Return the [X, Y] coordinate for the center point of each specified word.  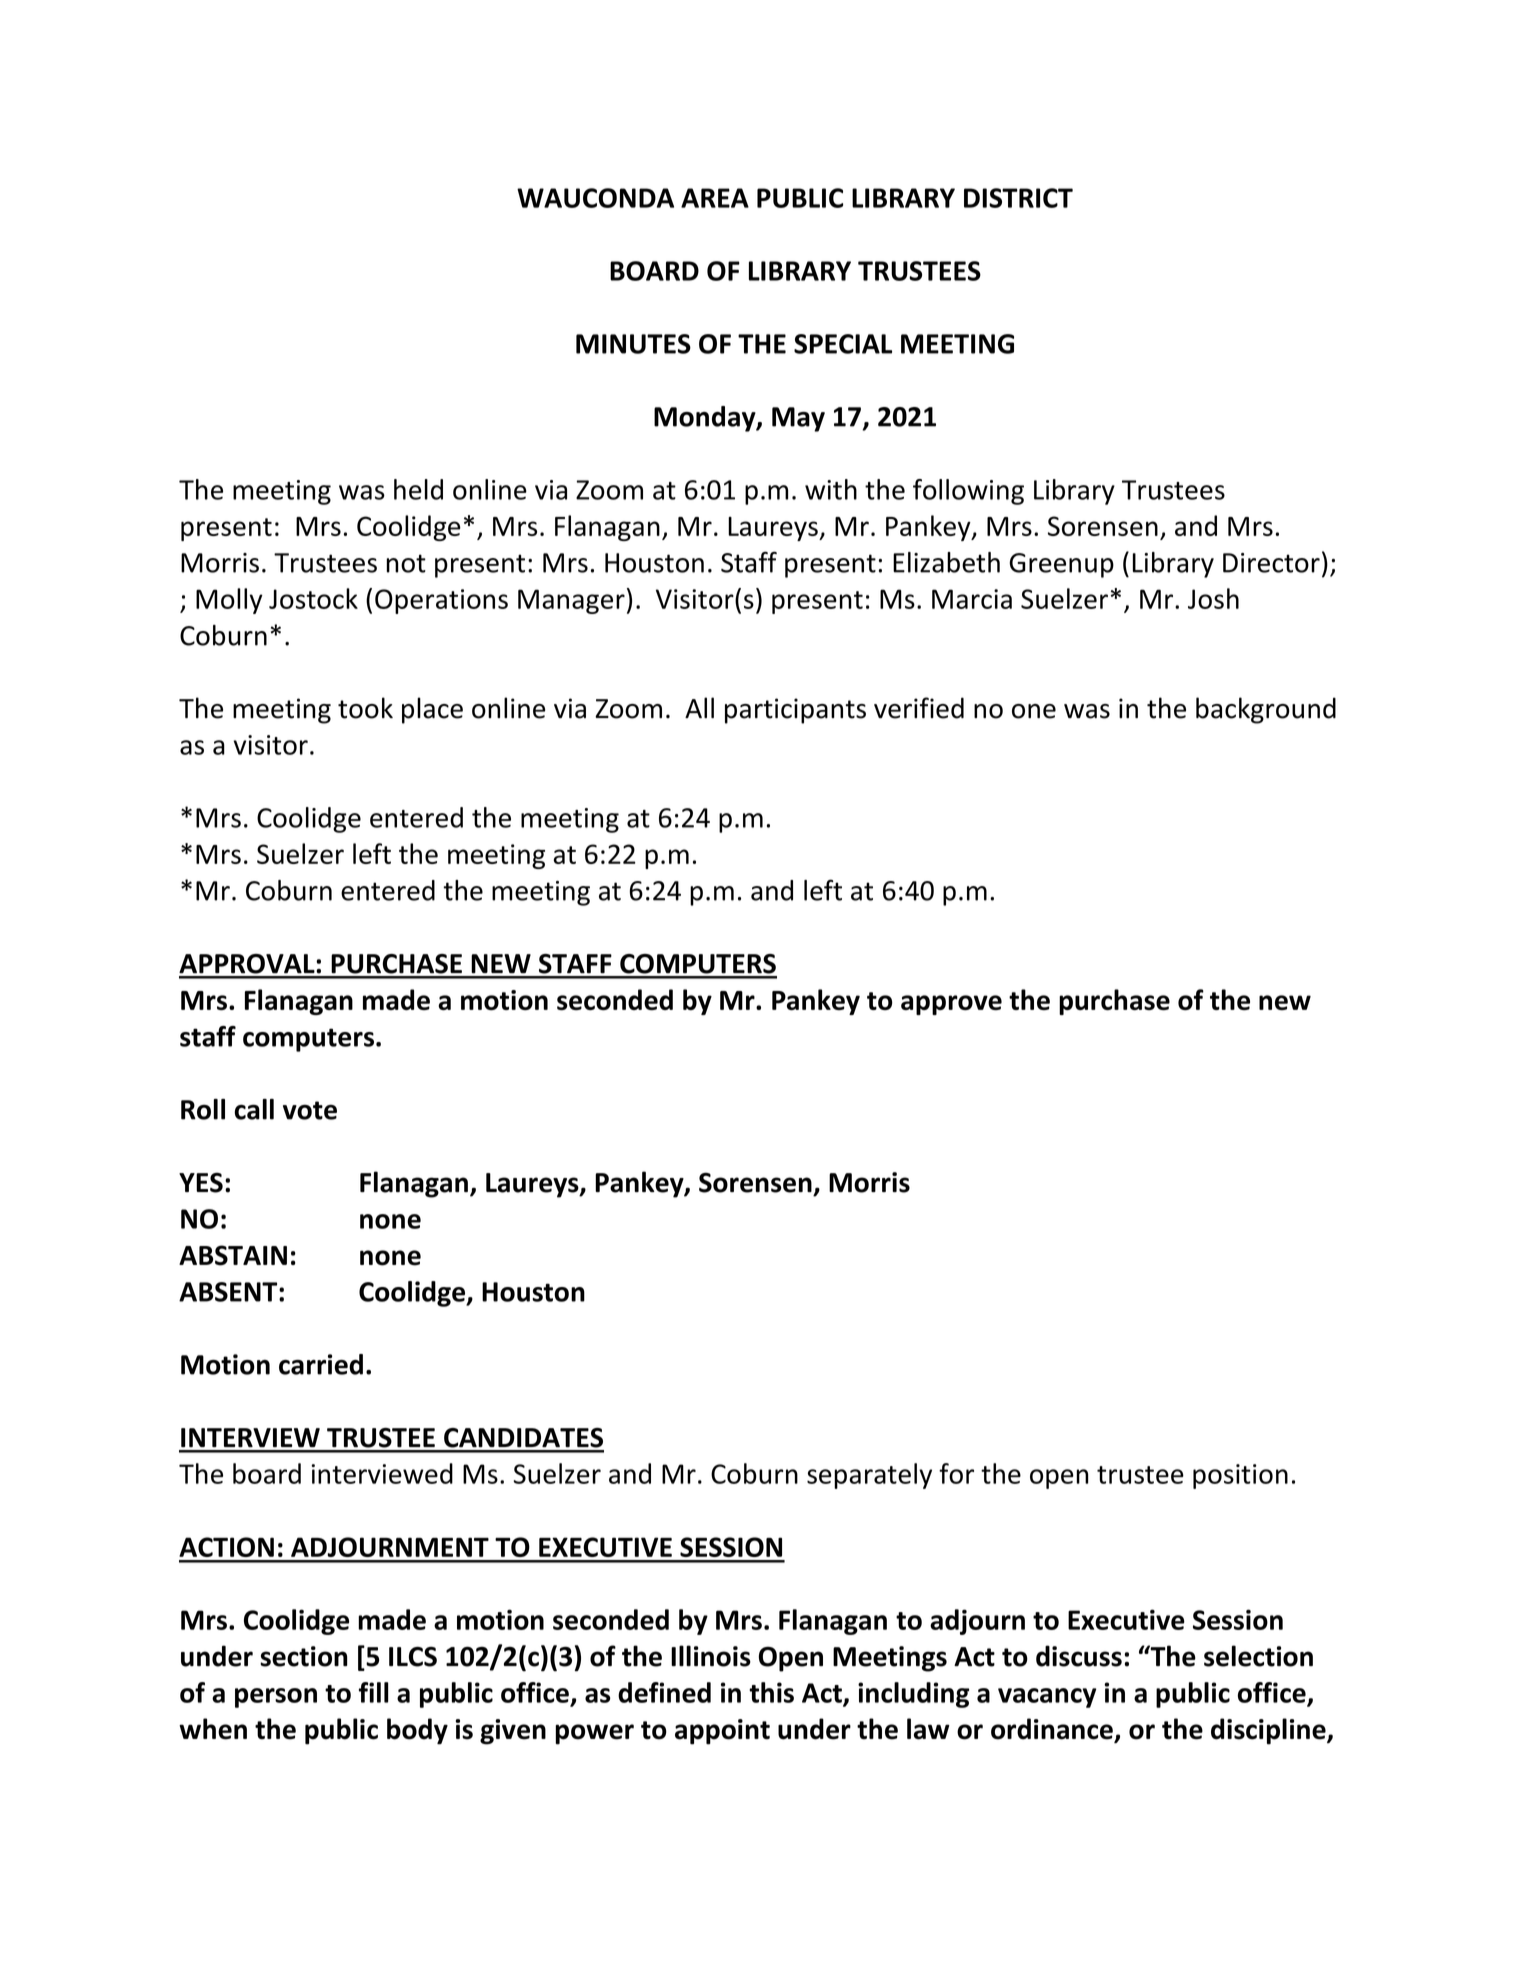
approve [951, 1005]
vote [310, 1110]
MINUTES [633, 344]
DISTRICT [1018, 198]
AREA [715, 198]
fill [374, 1692]
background [1266, 710]
